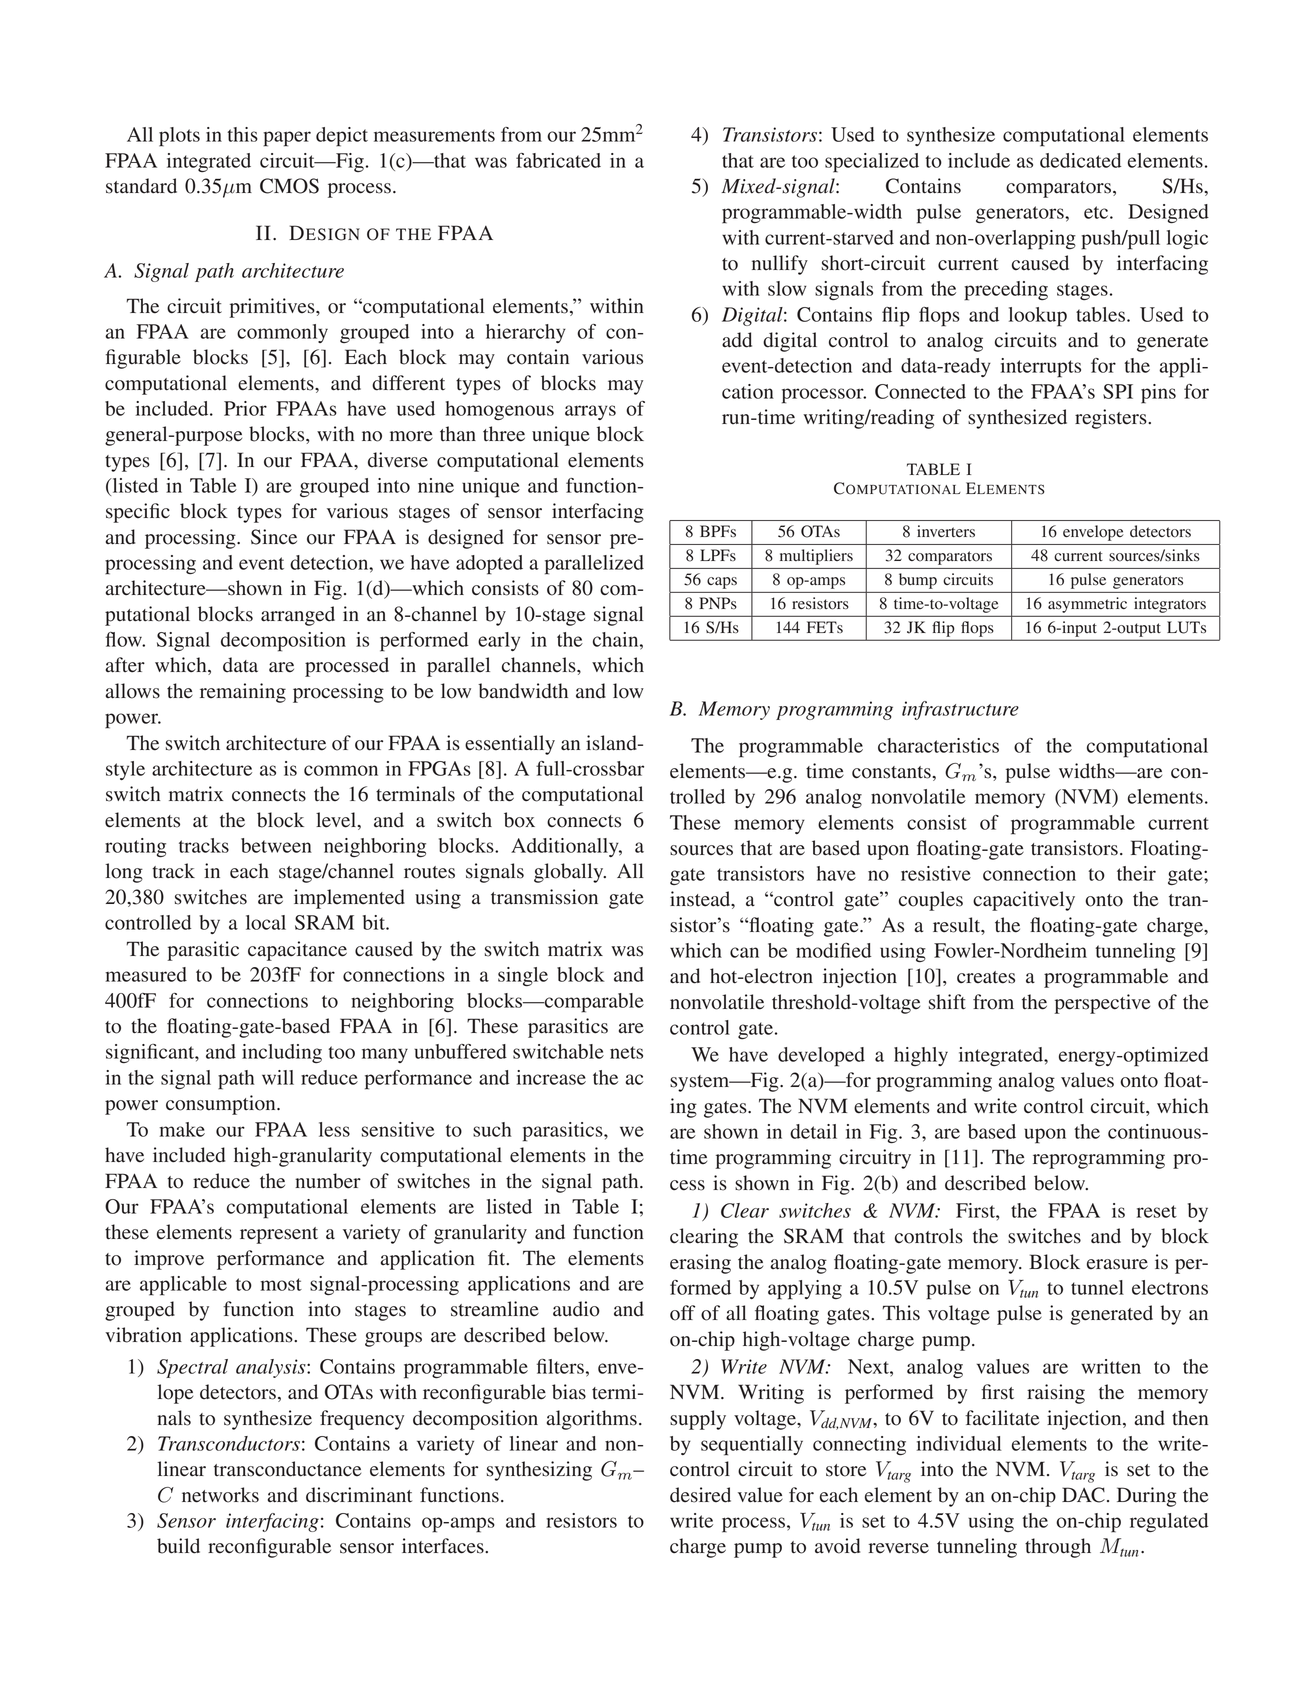  Describe the element at coordinates (701, 900) in the screenshot. I see `instead` at that location.
